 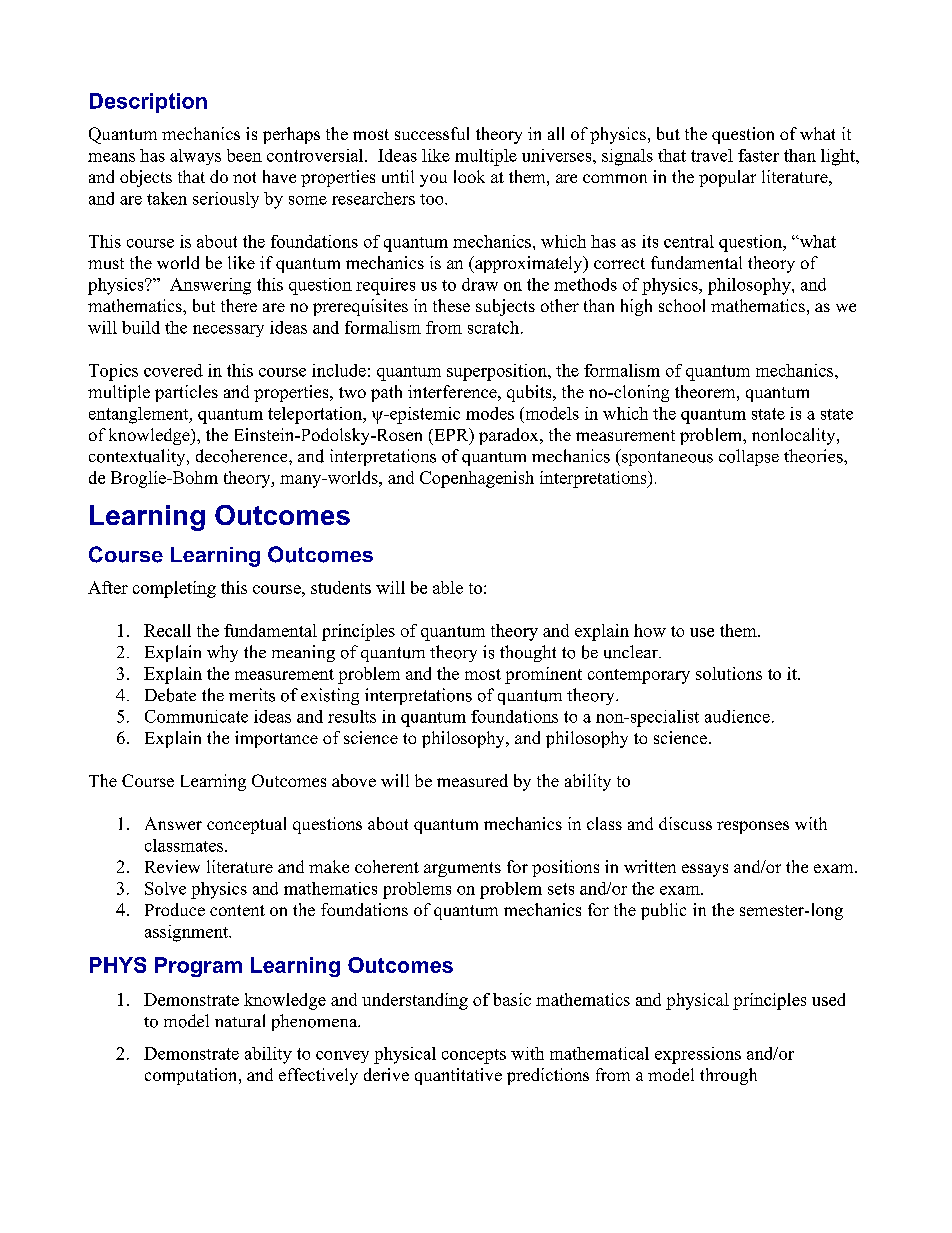 I want to click on concepts, so click(x=474, y=1056).
